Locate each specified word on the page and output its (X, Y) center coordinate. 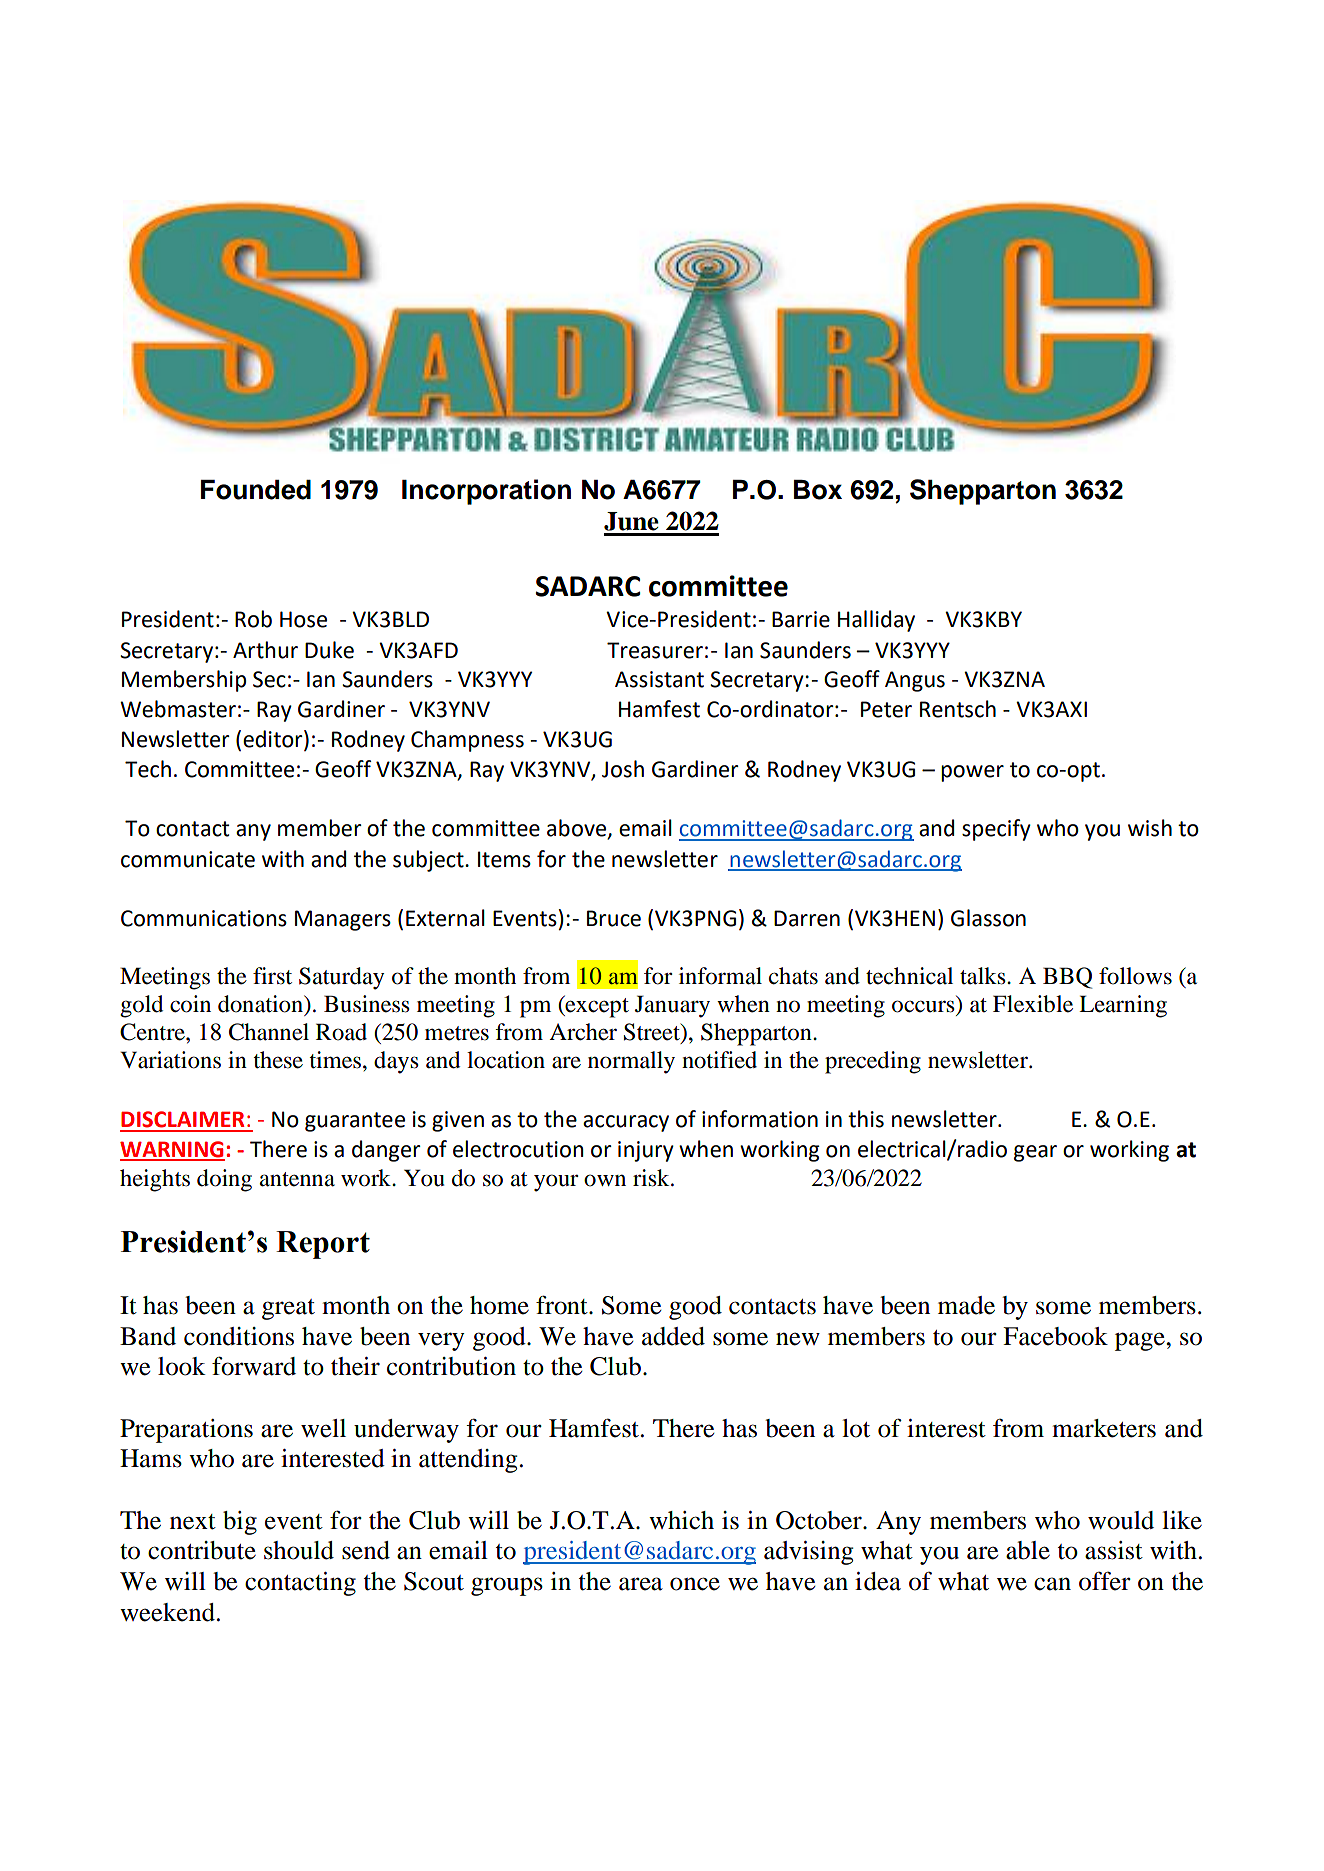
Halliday (876, 621)
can (1052, 1584)
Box (818, 490)
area (641, 1584)
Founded (256, 490)
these (278, 1060)
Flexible (1033, 1004)
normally (631, 1062)
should (299, 1550)
